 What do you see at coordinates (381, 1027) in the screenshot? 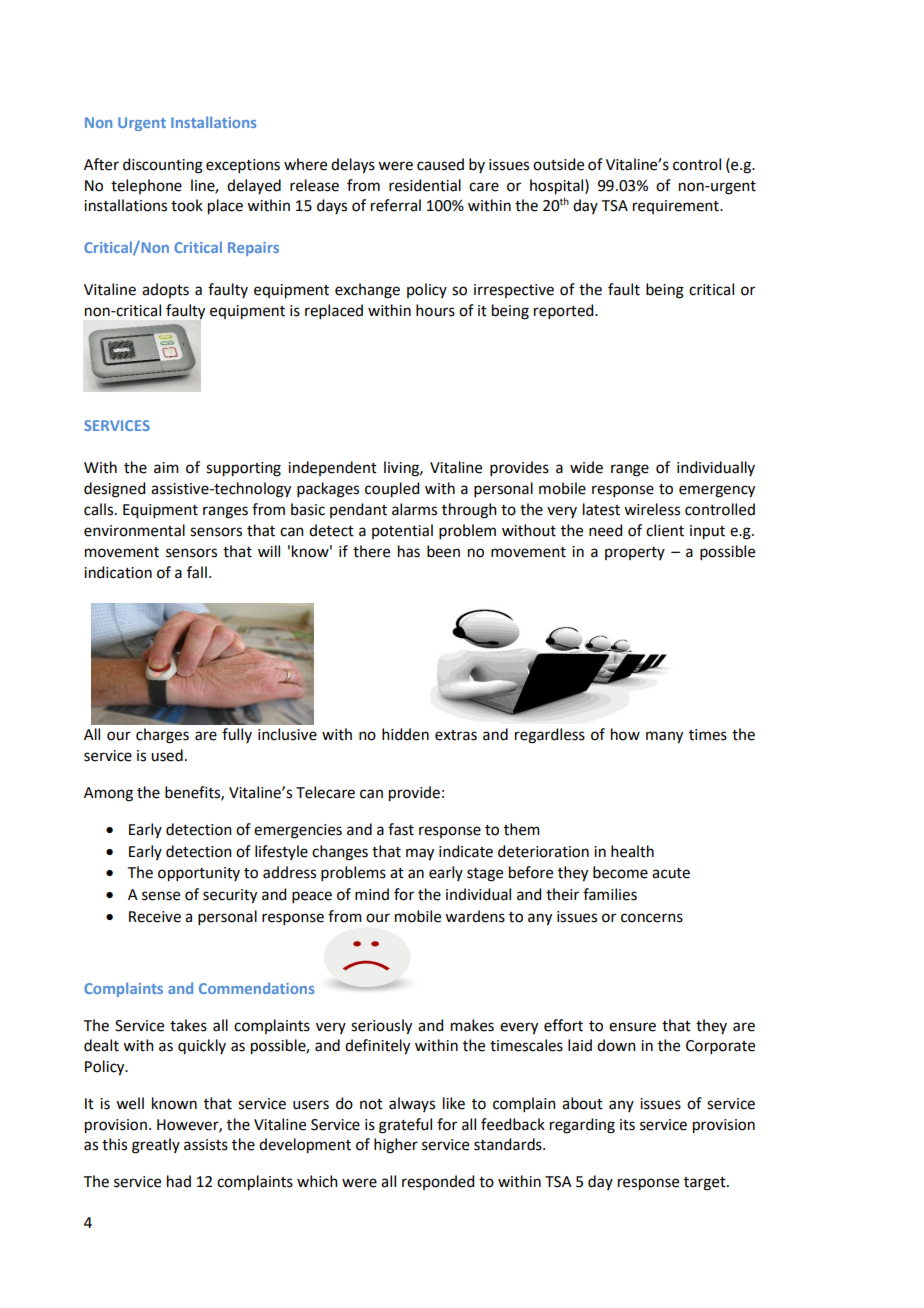
I see `seriously` at bounding box center [381, 1027].
